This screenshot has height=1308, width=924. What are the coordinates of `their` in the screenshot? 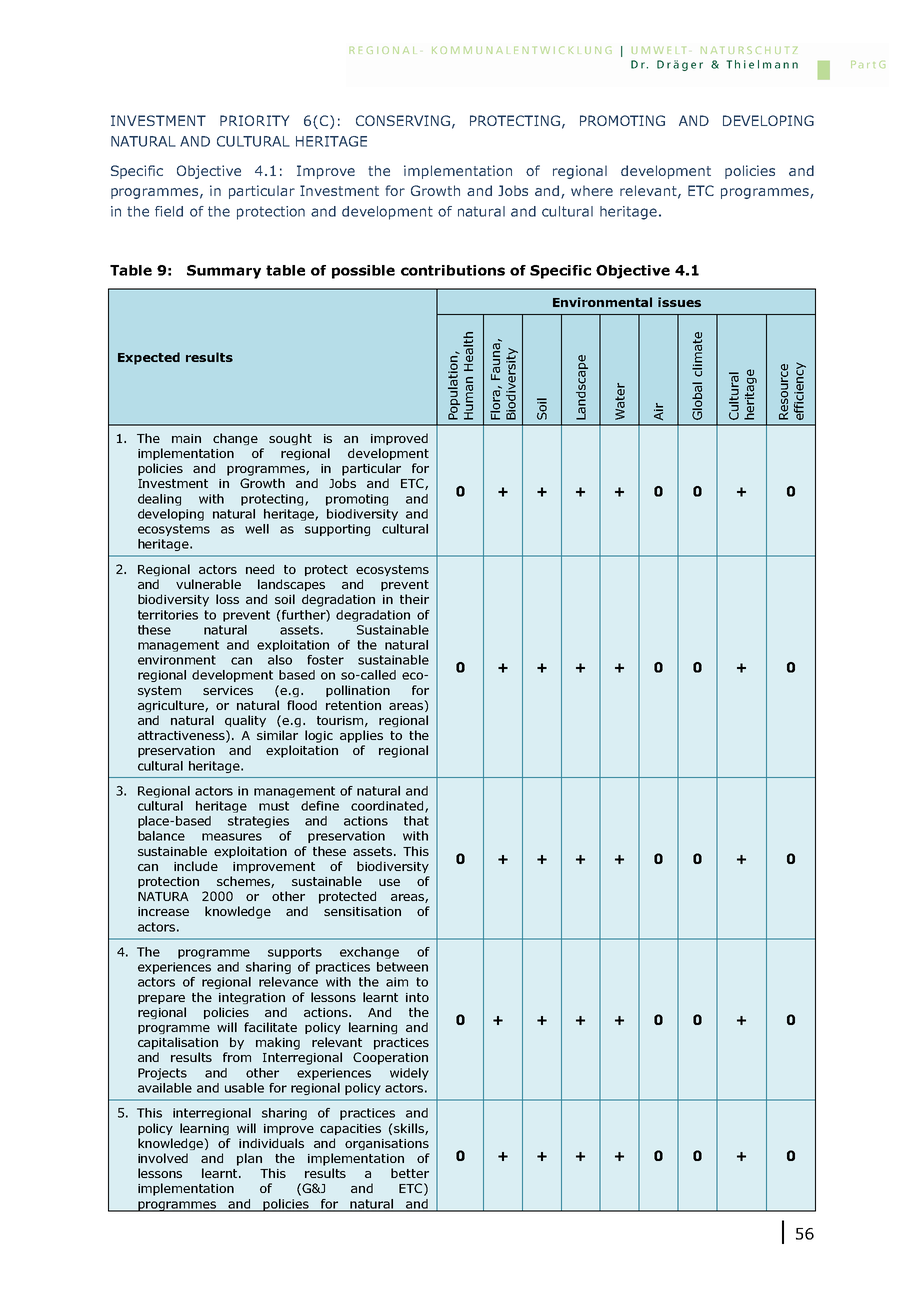 It's located at (414, 599).
